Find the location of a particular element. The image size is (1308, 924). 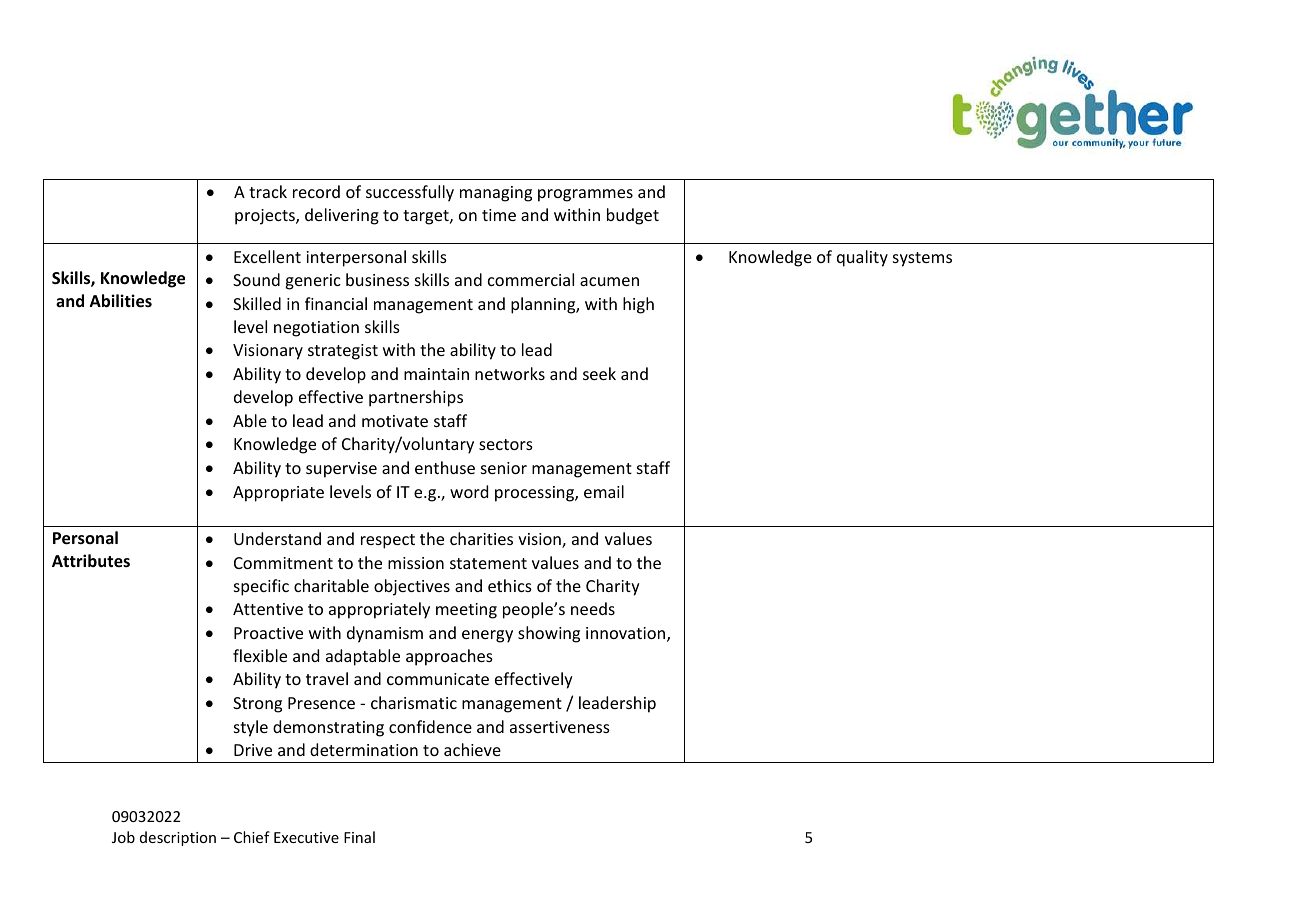

supervise is located at coordinates (341, 470).
